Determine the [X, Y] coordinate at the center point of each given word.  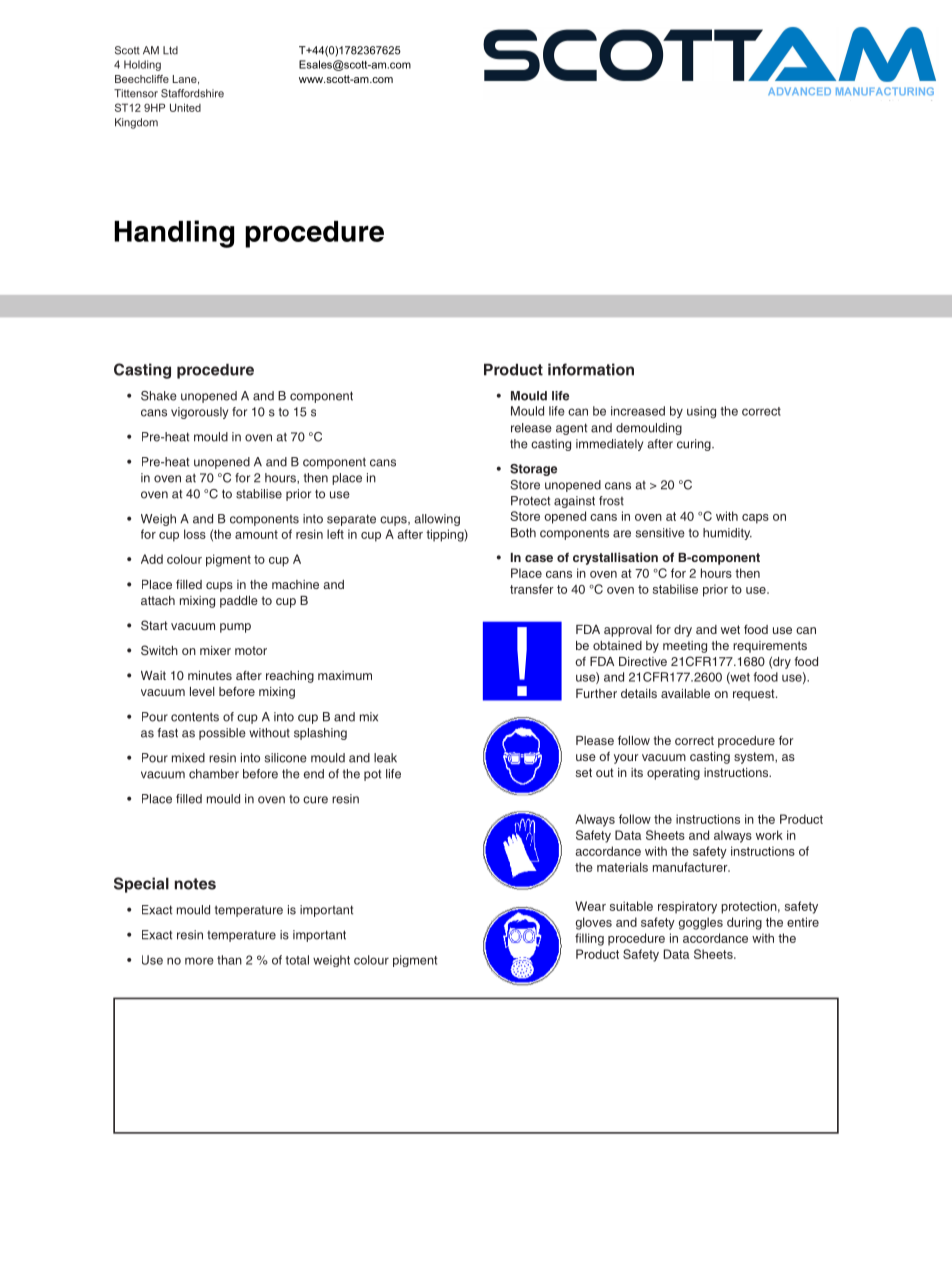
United [185, 107]
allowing [437, 520]
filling [589, 939]
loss [195, 534]
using [701, 412]
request [755, 695]
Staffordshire [192, 93]
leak [385, 758]
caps [755, 519]
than [229, 960]
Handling [174, 234]
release [531, 428]
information [591, 369]
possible [222, 734]
